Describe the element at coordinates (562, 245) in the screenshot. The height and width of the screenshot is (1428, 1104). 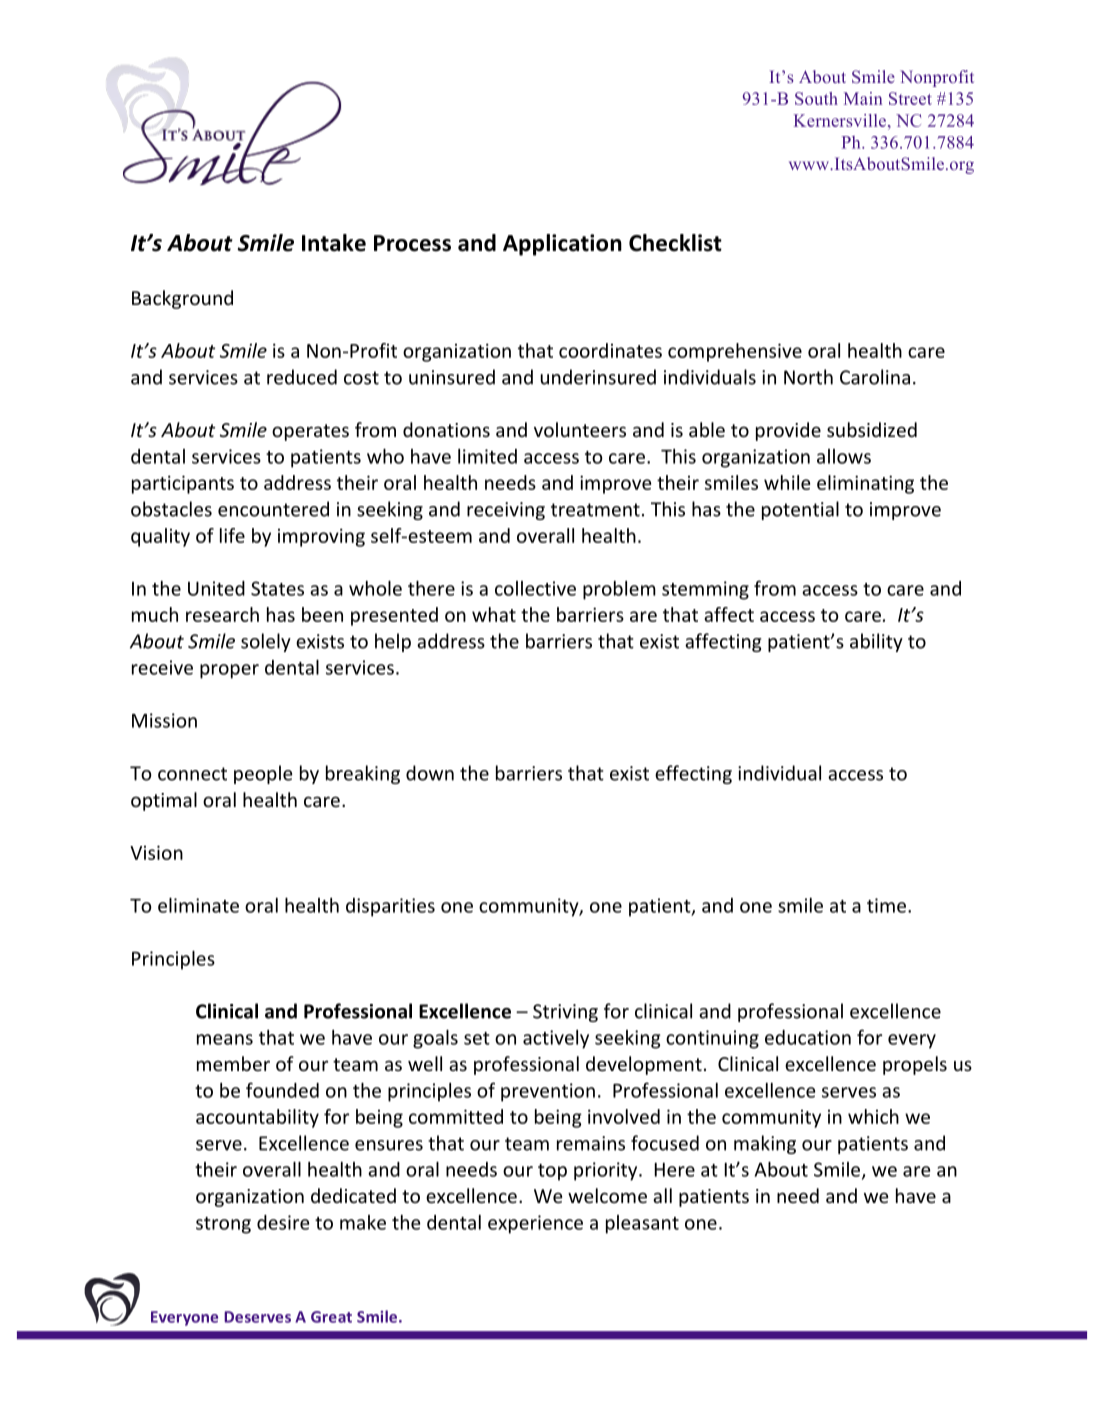
I see `Application` at that location.
